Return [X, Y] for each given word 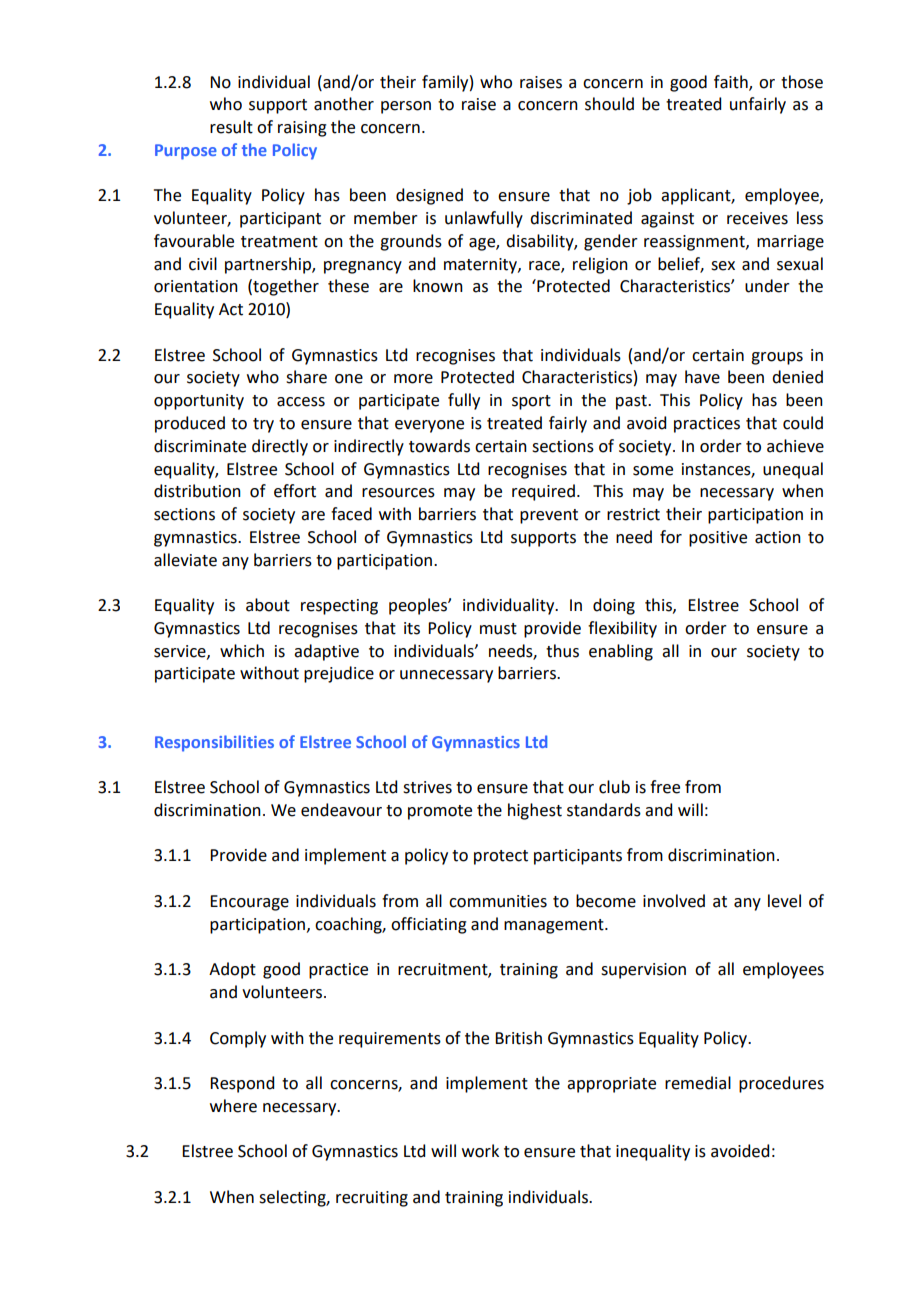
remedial [698, 1083]
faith [732, 82]
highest [535, 811]
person [406, 107]
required [543, 492]
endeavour [341, 810]
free [665, 787]
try [263, 425]
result [231, 127]
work [480, 1151]
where [233, 1106]
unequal [793, 470]
